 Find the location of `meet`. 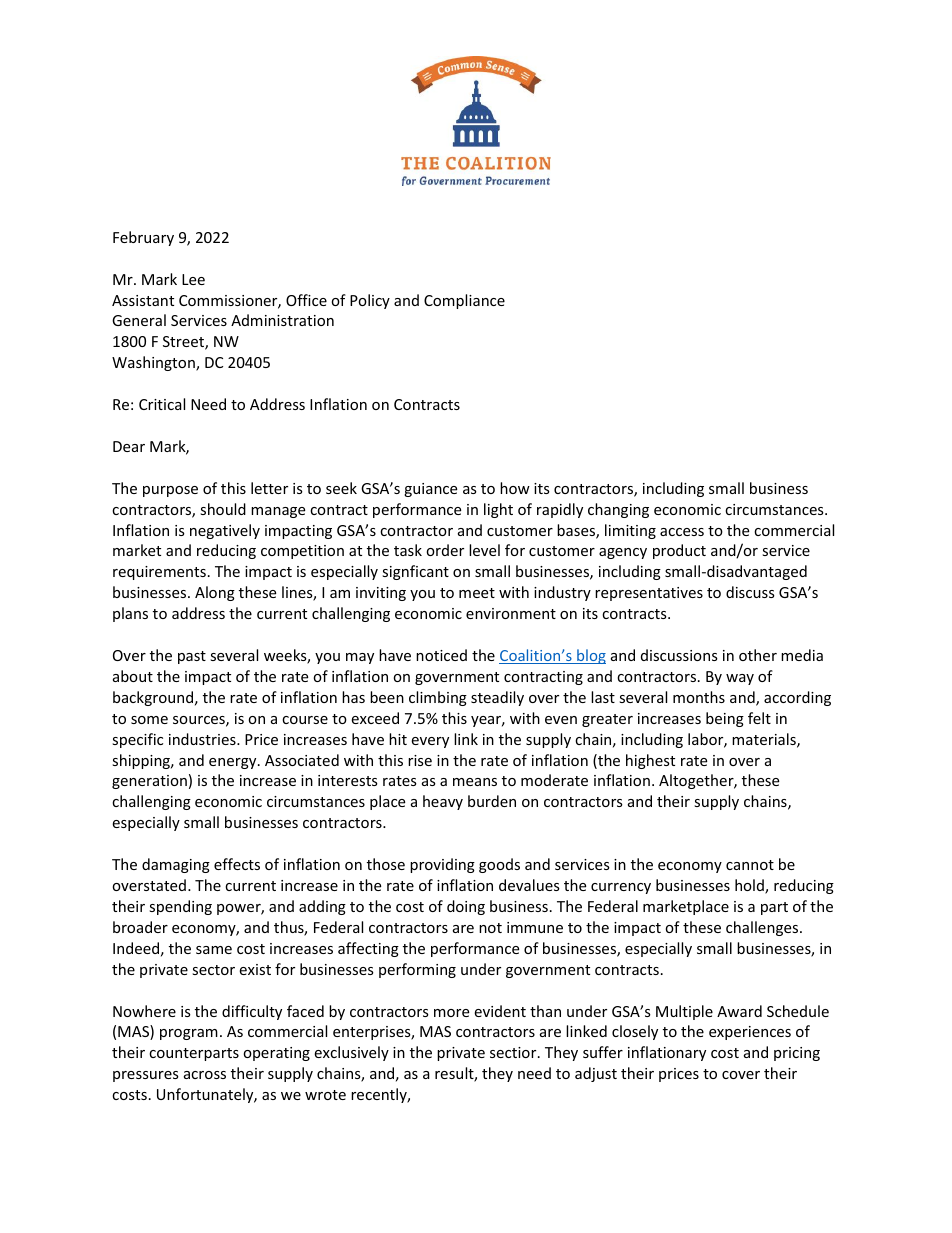

meet is located at coordinates (477, 593).
